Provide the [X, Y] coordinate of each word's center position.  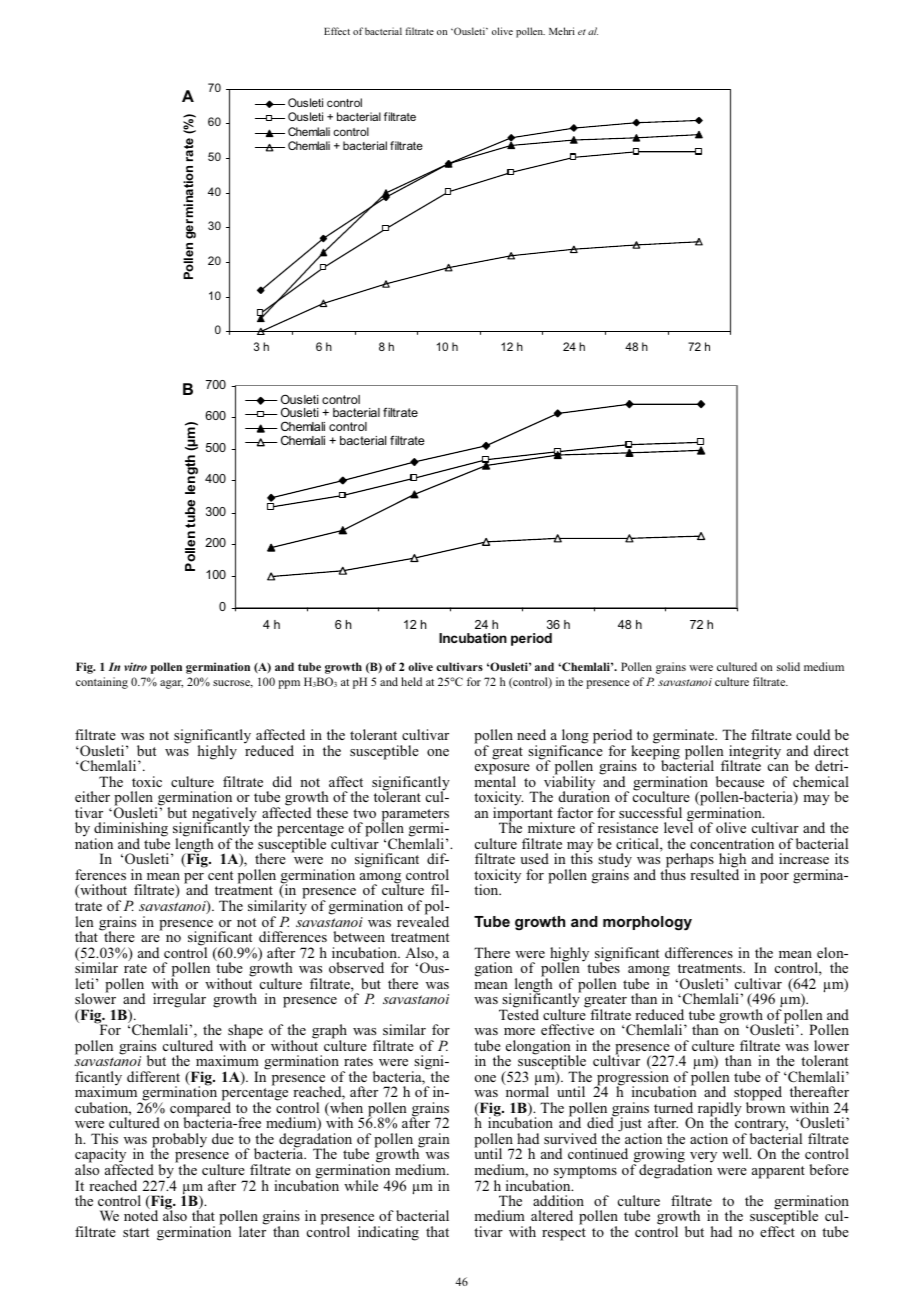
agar [171, 684]
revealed [423, 920]
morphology [647, 923]
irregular [179, 1000]
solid [788, 666]
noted [141, 1215]
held [411, 681]
